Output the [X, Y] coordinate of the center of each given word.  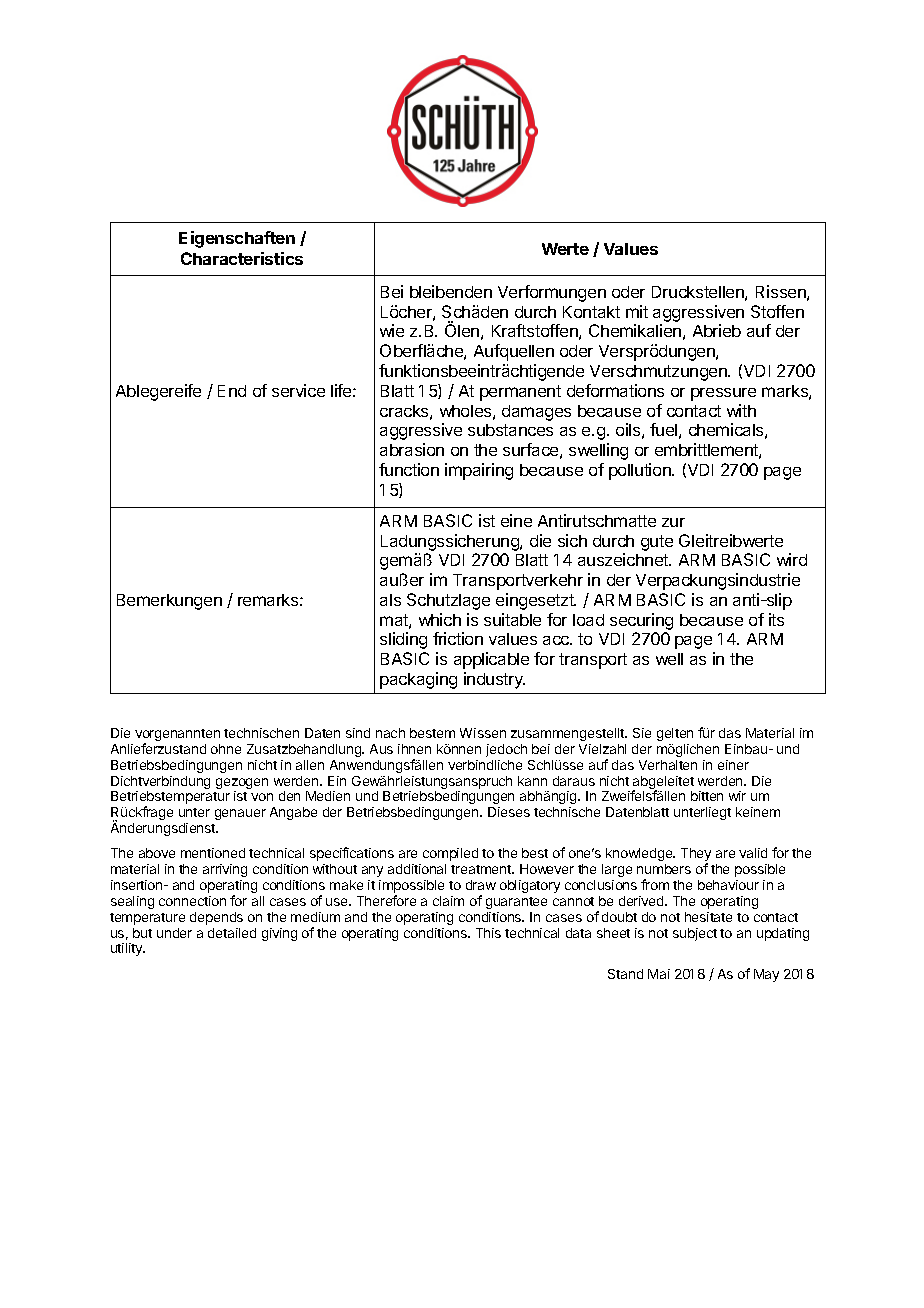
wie [392, 330]
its [776, 619]
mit [637, 311]
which [440, 619]
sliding [403, 640]
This [488, 933]
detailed [232, 933]
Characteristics [242, 258]
